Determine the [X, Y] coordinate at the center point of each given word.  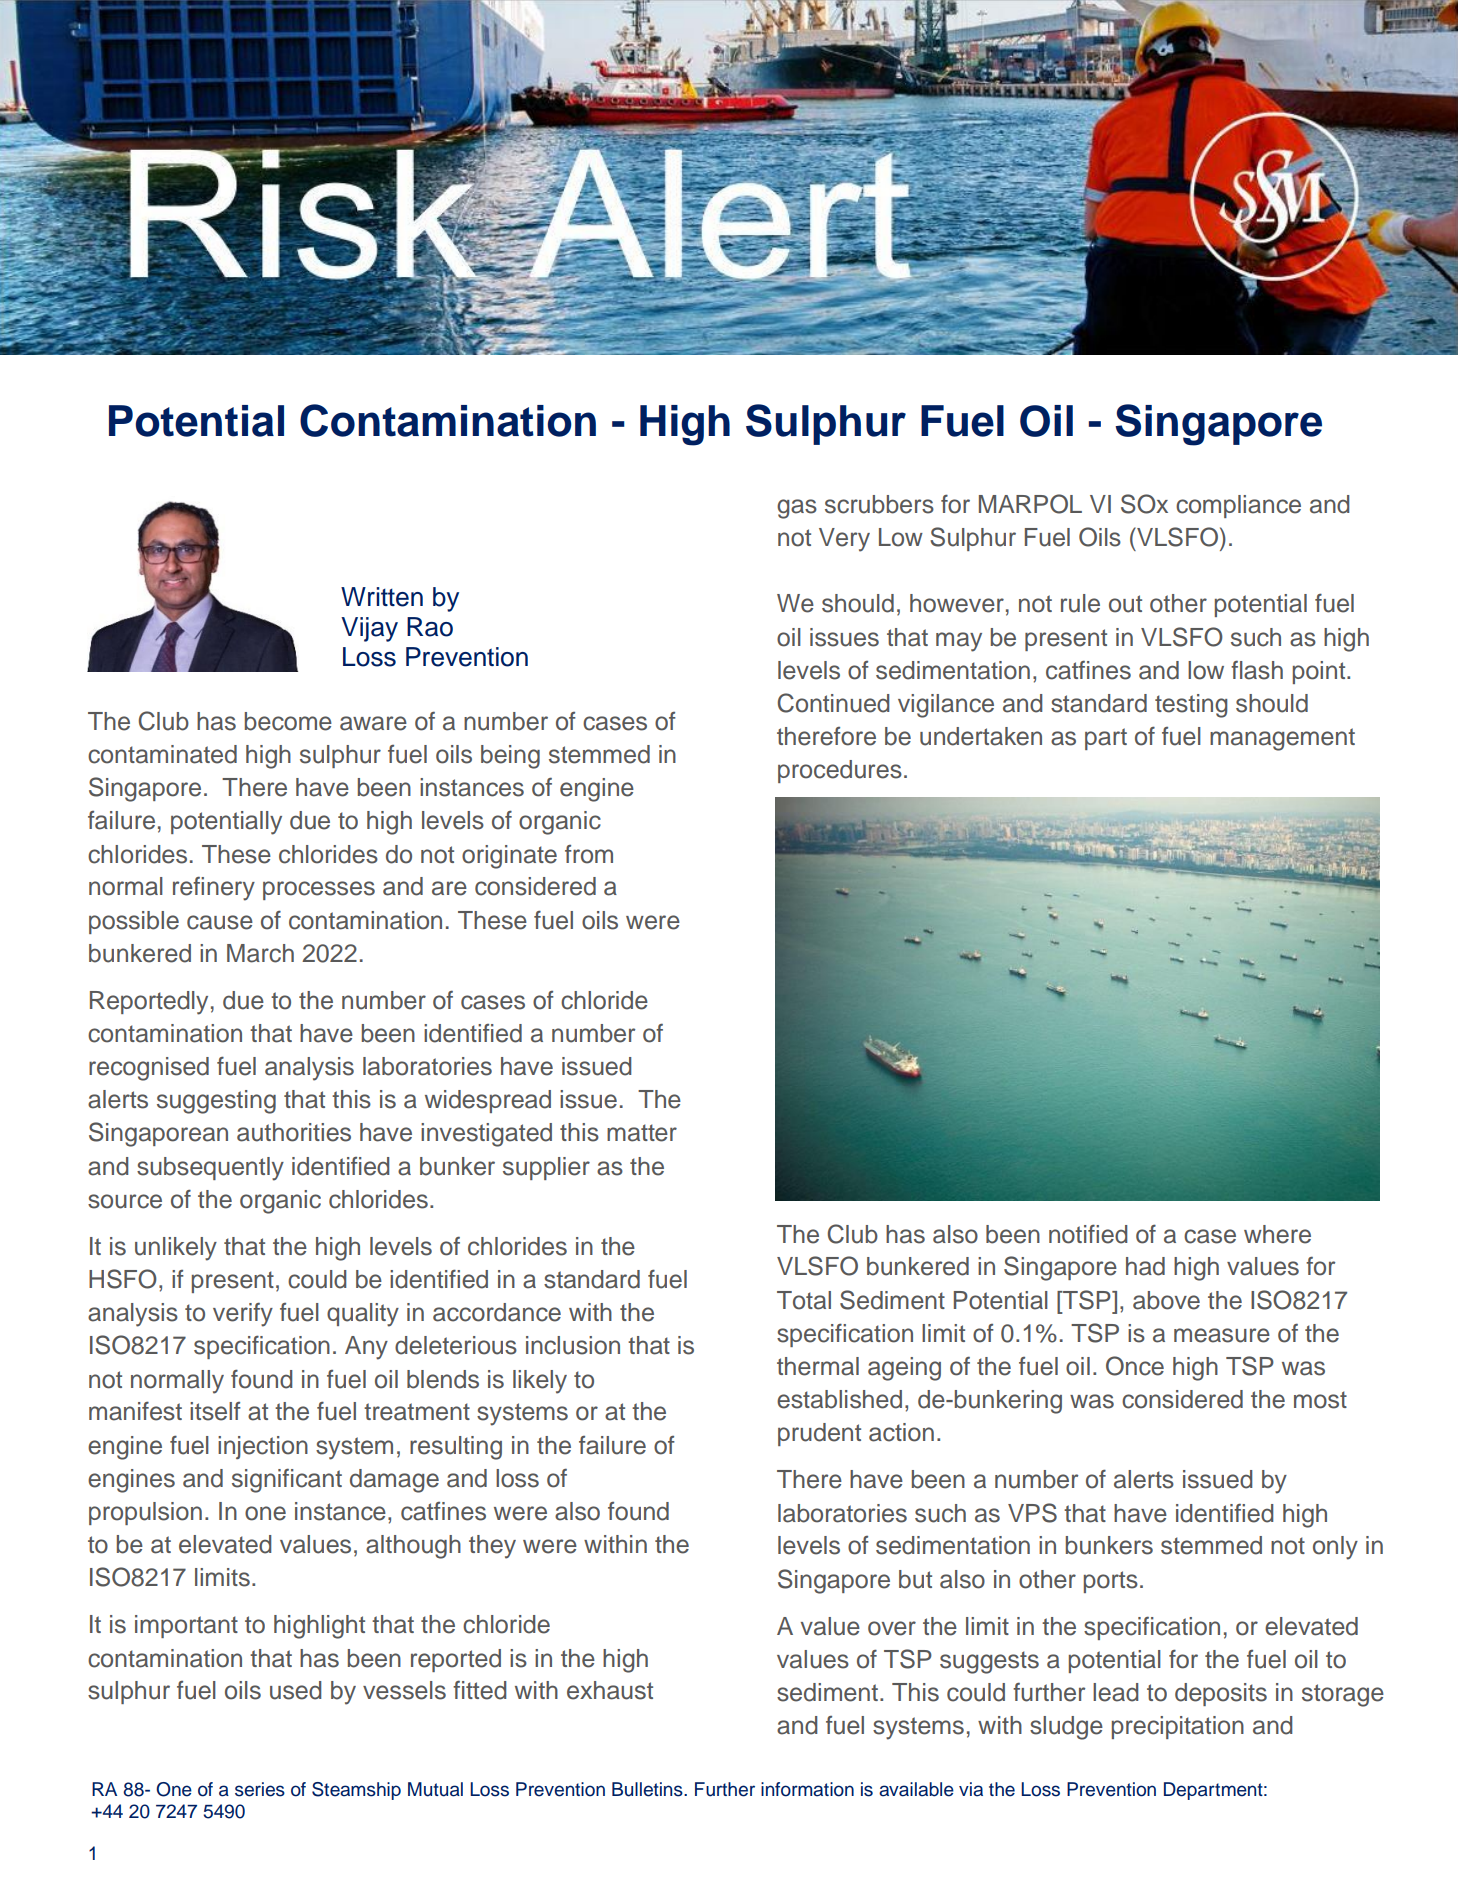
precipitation [1178, 1727]
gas [797, 509]
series [260, 1789]
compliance [1238, 506]
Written [382, 597]
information [807, 1789]
